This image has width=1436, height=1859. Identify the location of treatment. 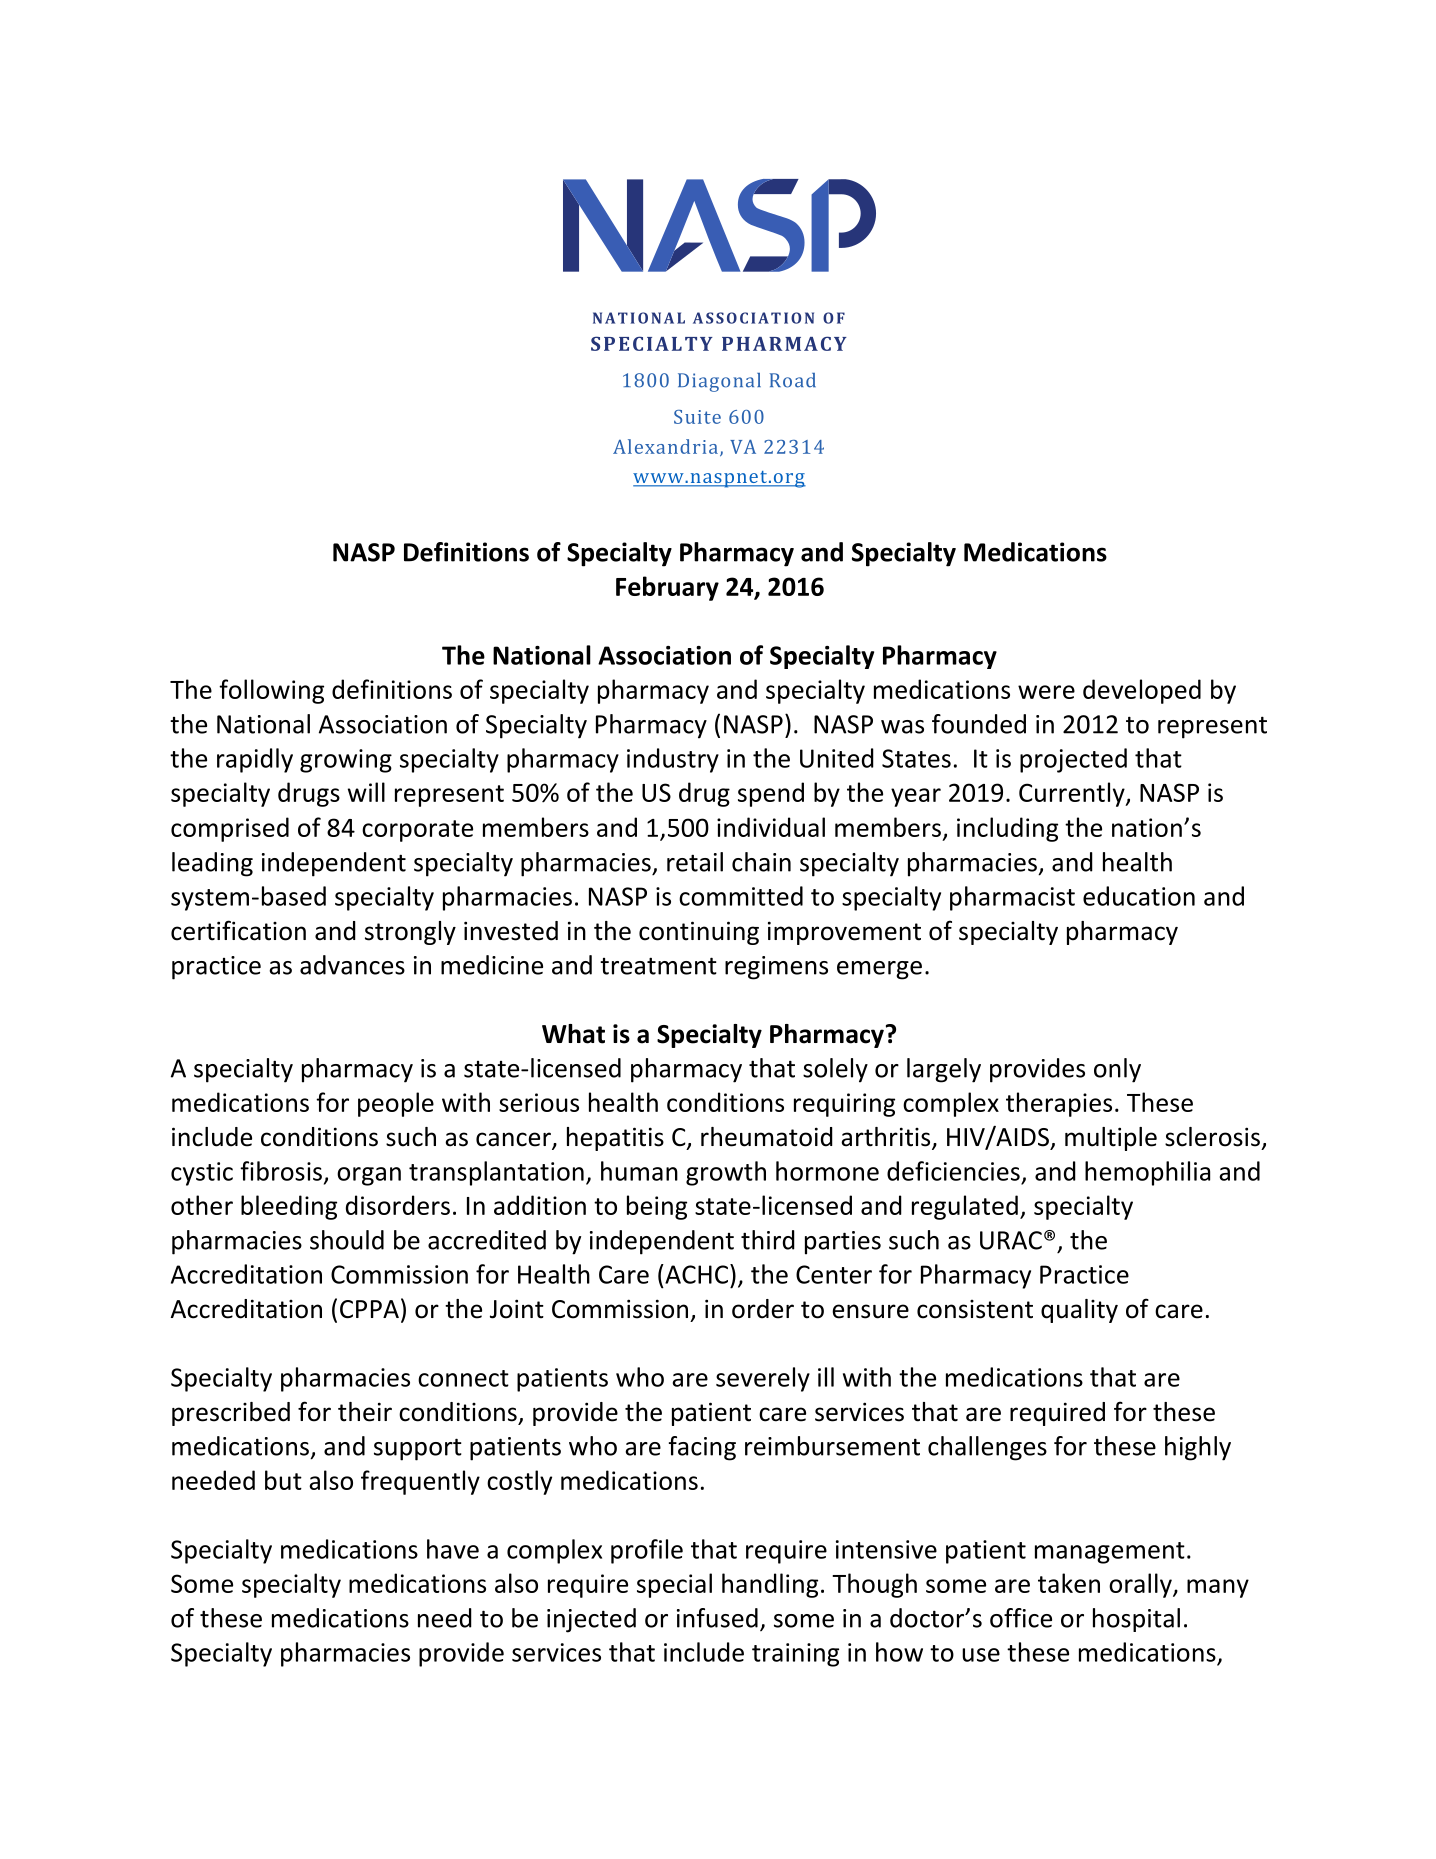
(658, 966).
